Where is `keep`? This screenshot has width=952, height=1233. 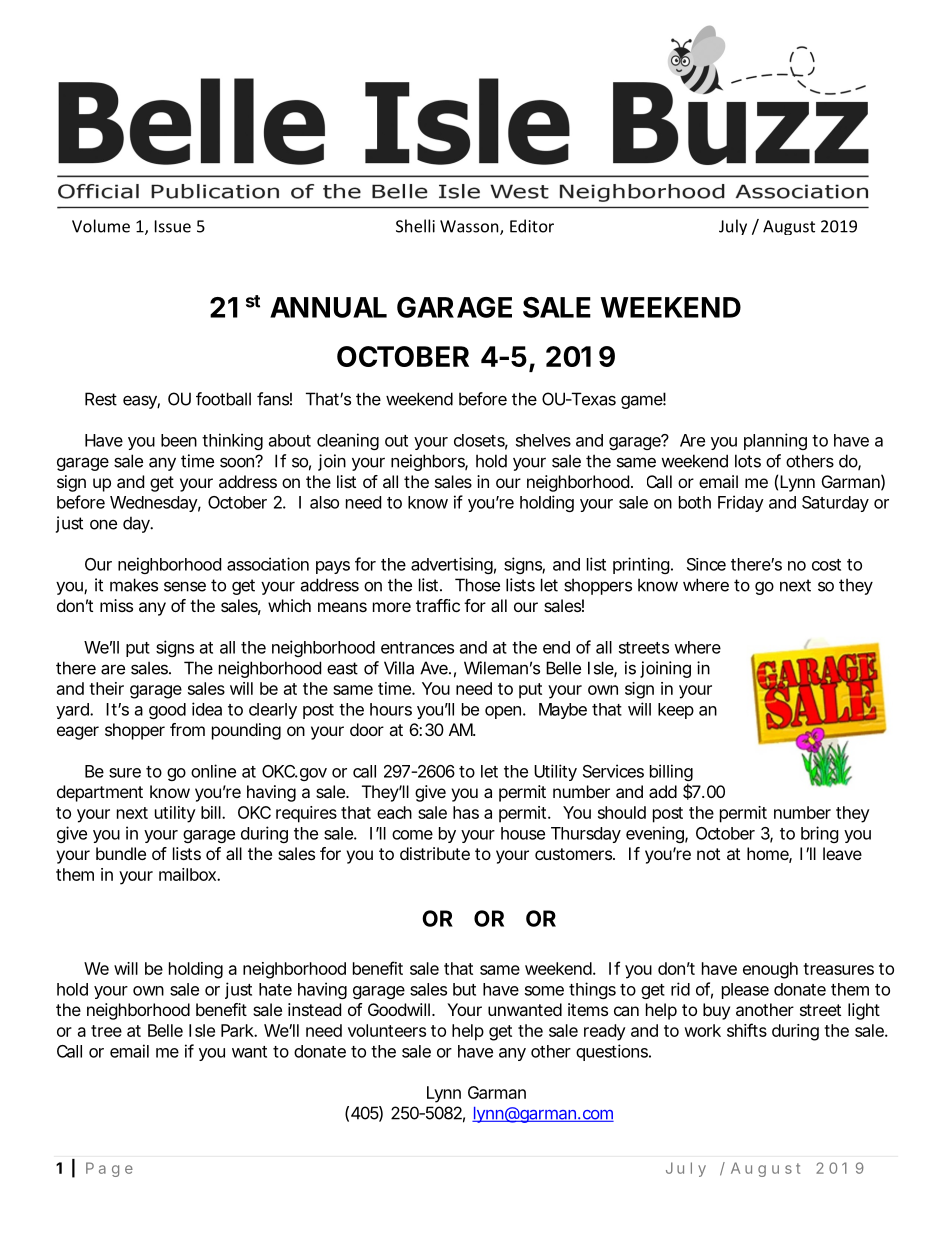
keep is located at coordinates (676, 711).
